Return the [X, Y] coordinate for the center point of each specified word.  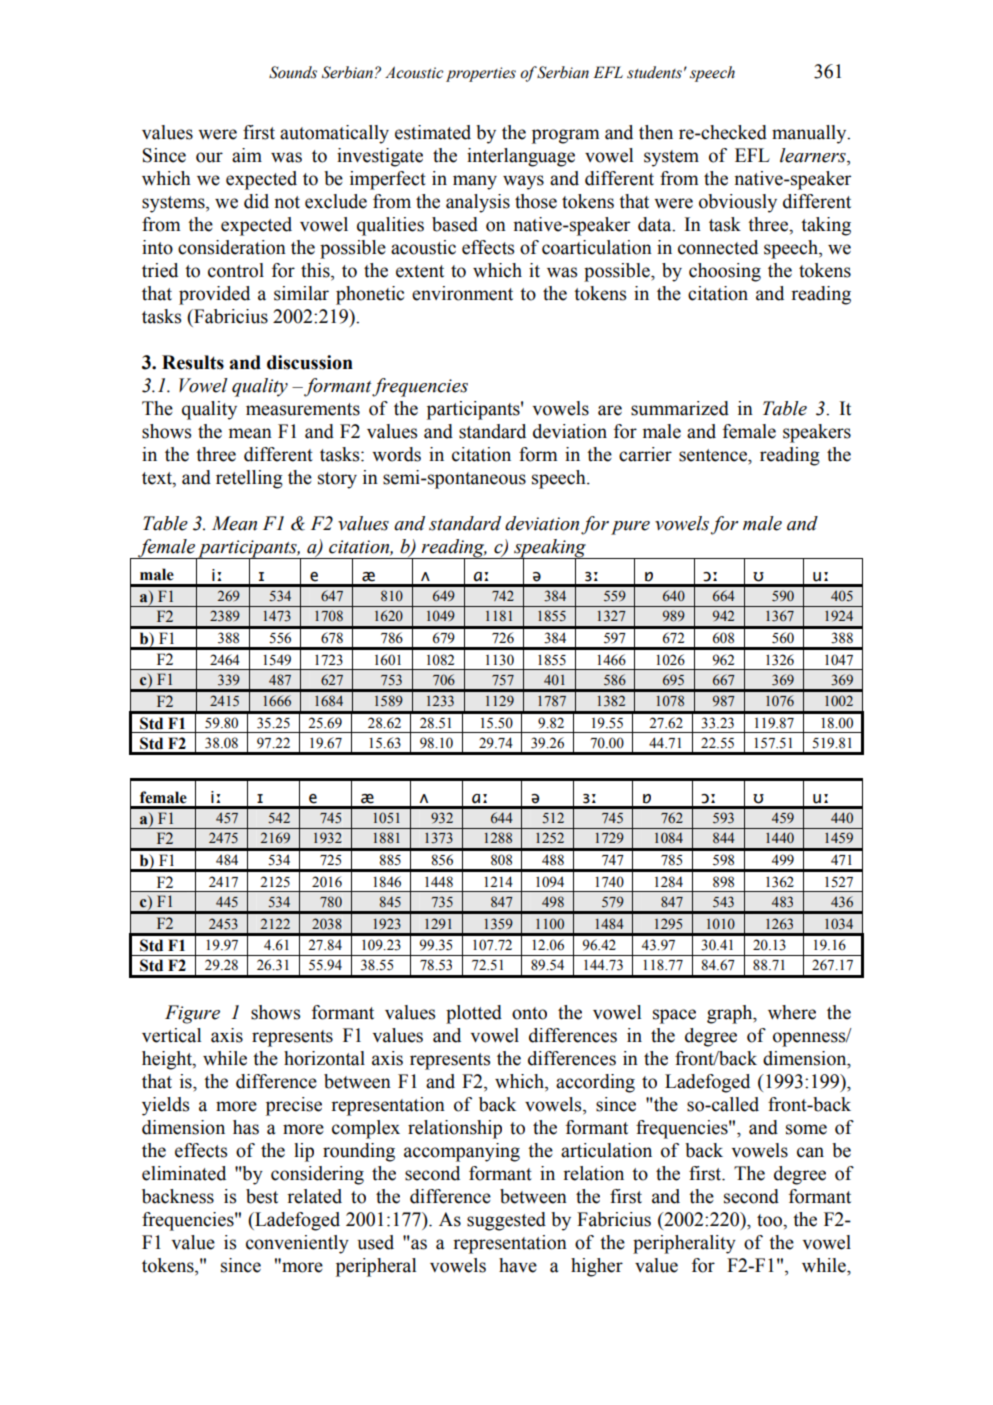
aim [247, 155]
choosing [725, 272]
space [674, 1016]
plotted [474, 1014]
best [262, 1196]
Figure [192, 1014]
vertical [171, 1035]
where [792, 1012]
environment [462, 293]
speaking [550, 549]
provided [214, 295]
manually [810, 134]
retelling [249, 479]
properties [481, 74]
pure [630, 528]
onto [529, 1013]
